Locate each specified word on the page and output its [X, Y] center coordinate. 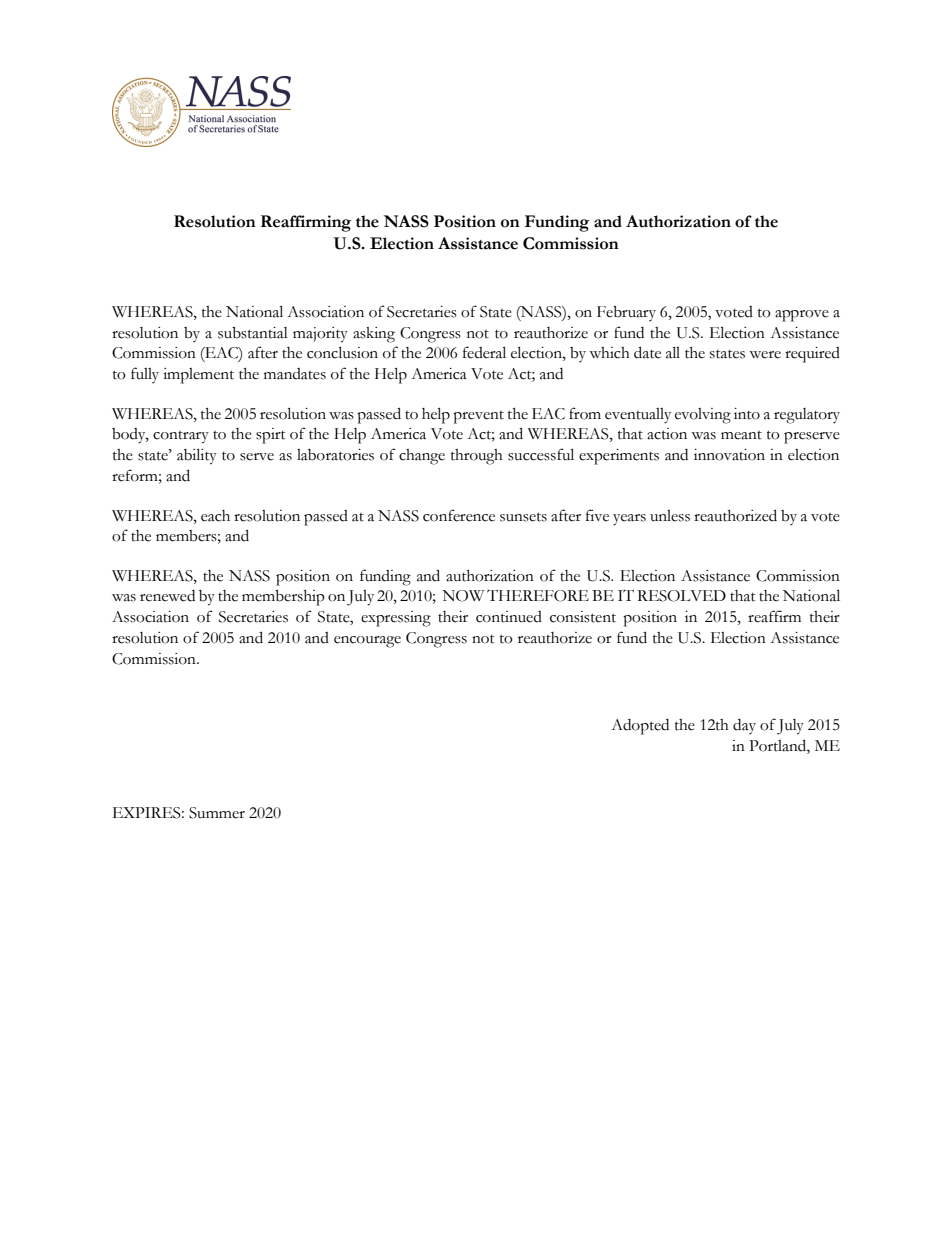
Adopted [640, 727]
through [477, 457]
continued [509, 617]
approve [802, 316]
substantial [253, 333]
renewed [167, 596]
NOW [463, 596]
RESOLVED [681, 596]
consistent [583, 617]
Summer [217, 813]
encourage [367, 642]
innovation [729, 455]
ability [197, 456]
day [744, 726]
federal [484, 352]
